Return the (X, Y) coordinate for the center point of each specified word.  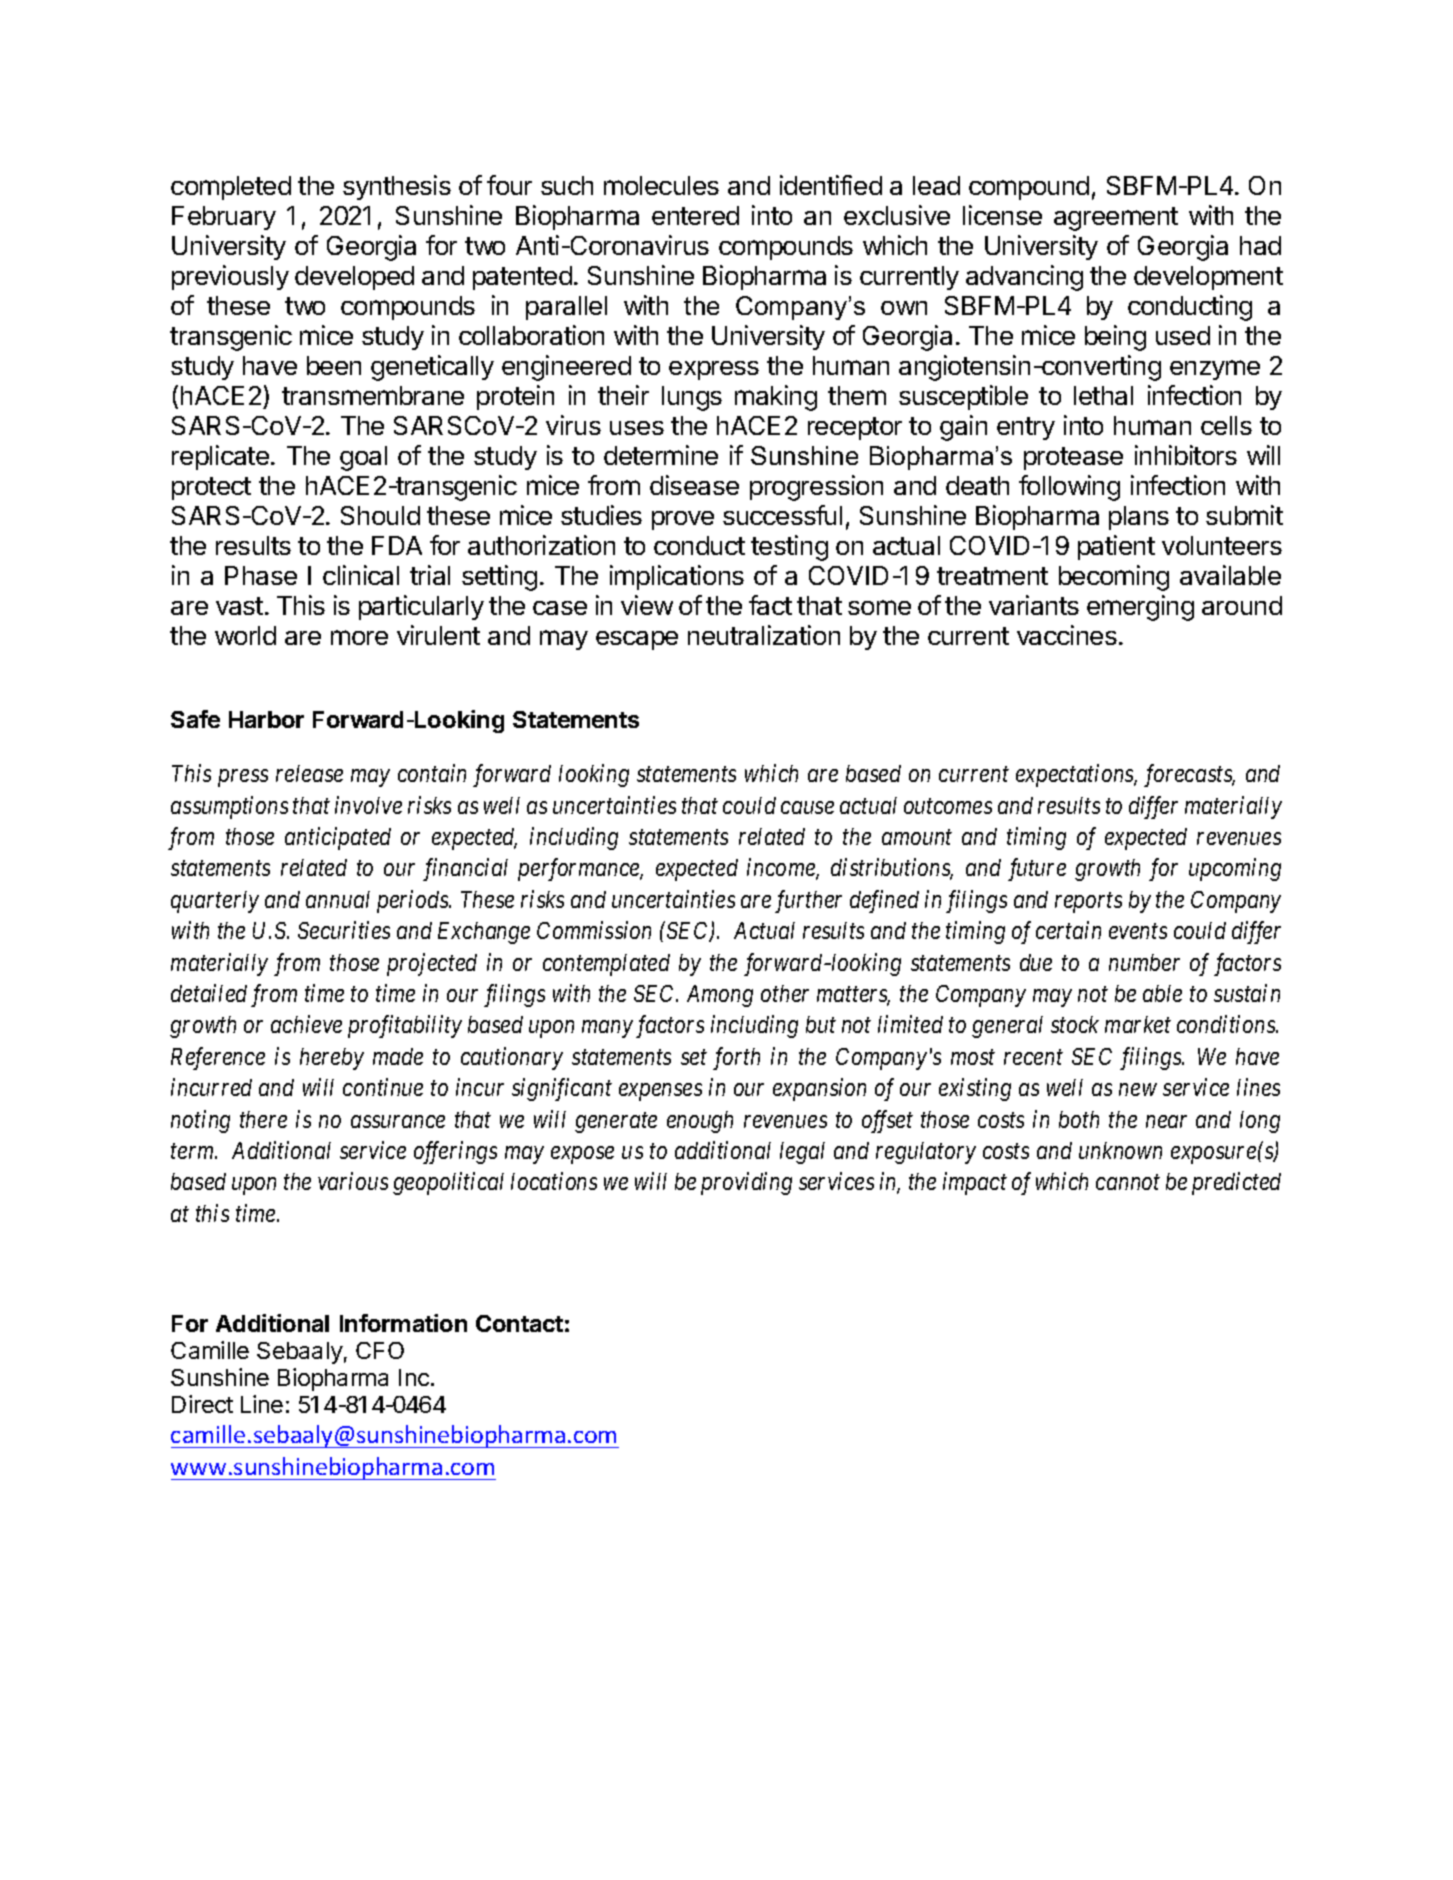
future (1037, 869)
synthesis (397, 187)
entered (695, 215)
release (309, 773)
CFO (380, 1350)
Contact (519, 1323)
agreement (1116, 219)
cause (807, 807)
